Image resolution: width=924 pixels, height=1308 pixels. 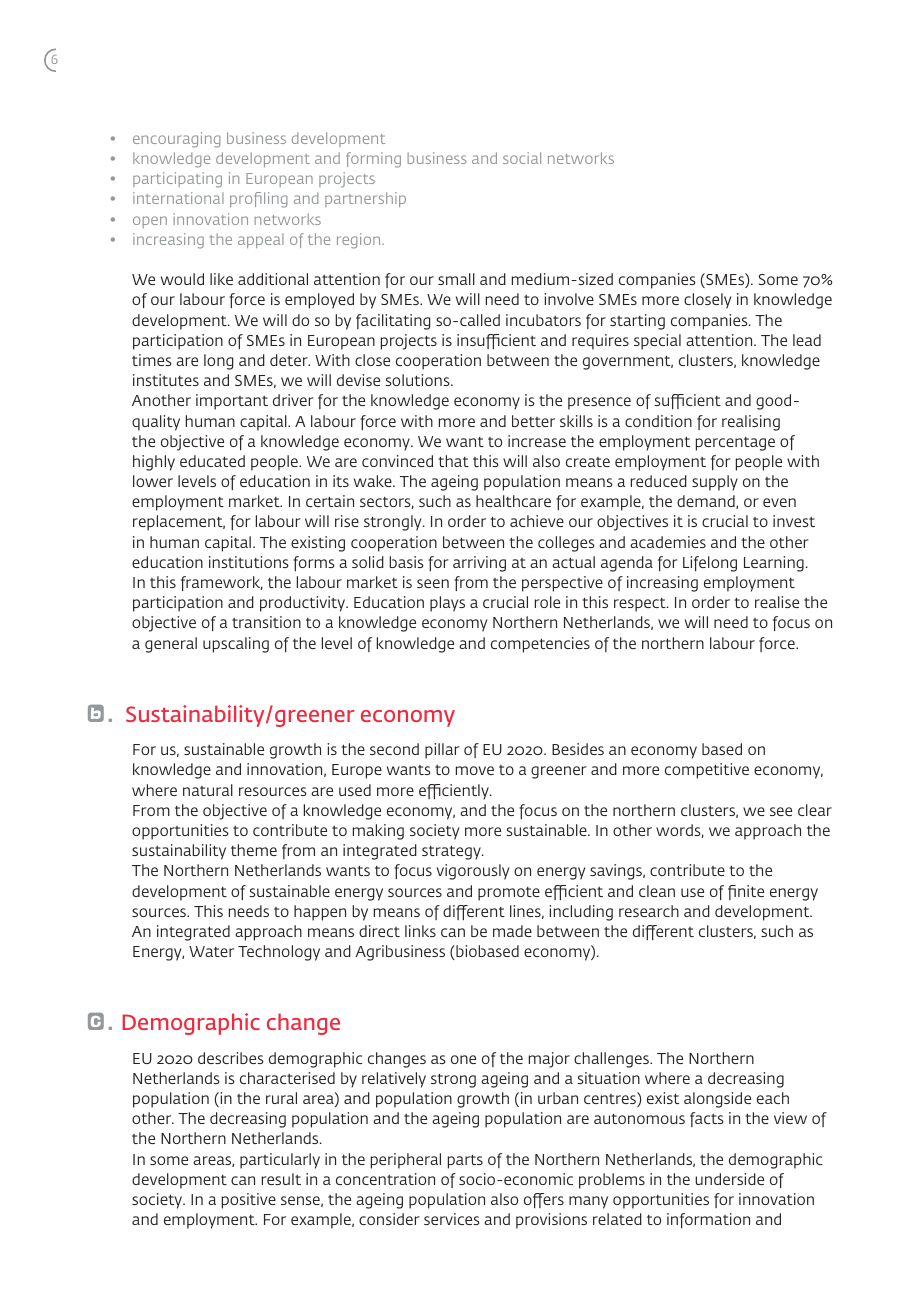 What do you see at coordinates (637, 322) in the screenshot?
I see `starting` at bounding box center [637, 322].
